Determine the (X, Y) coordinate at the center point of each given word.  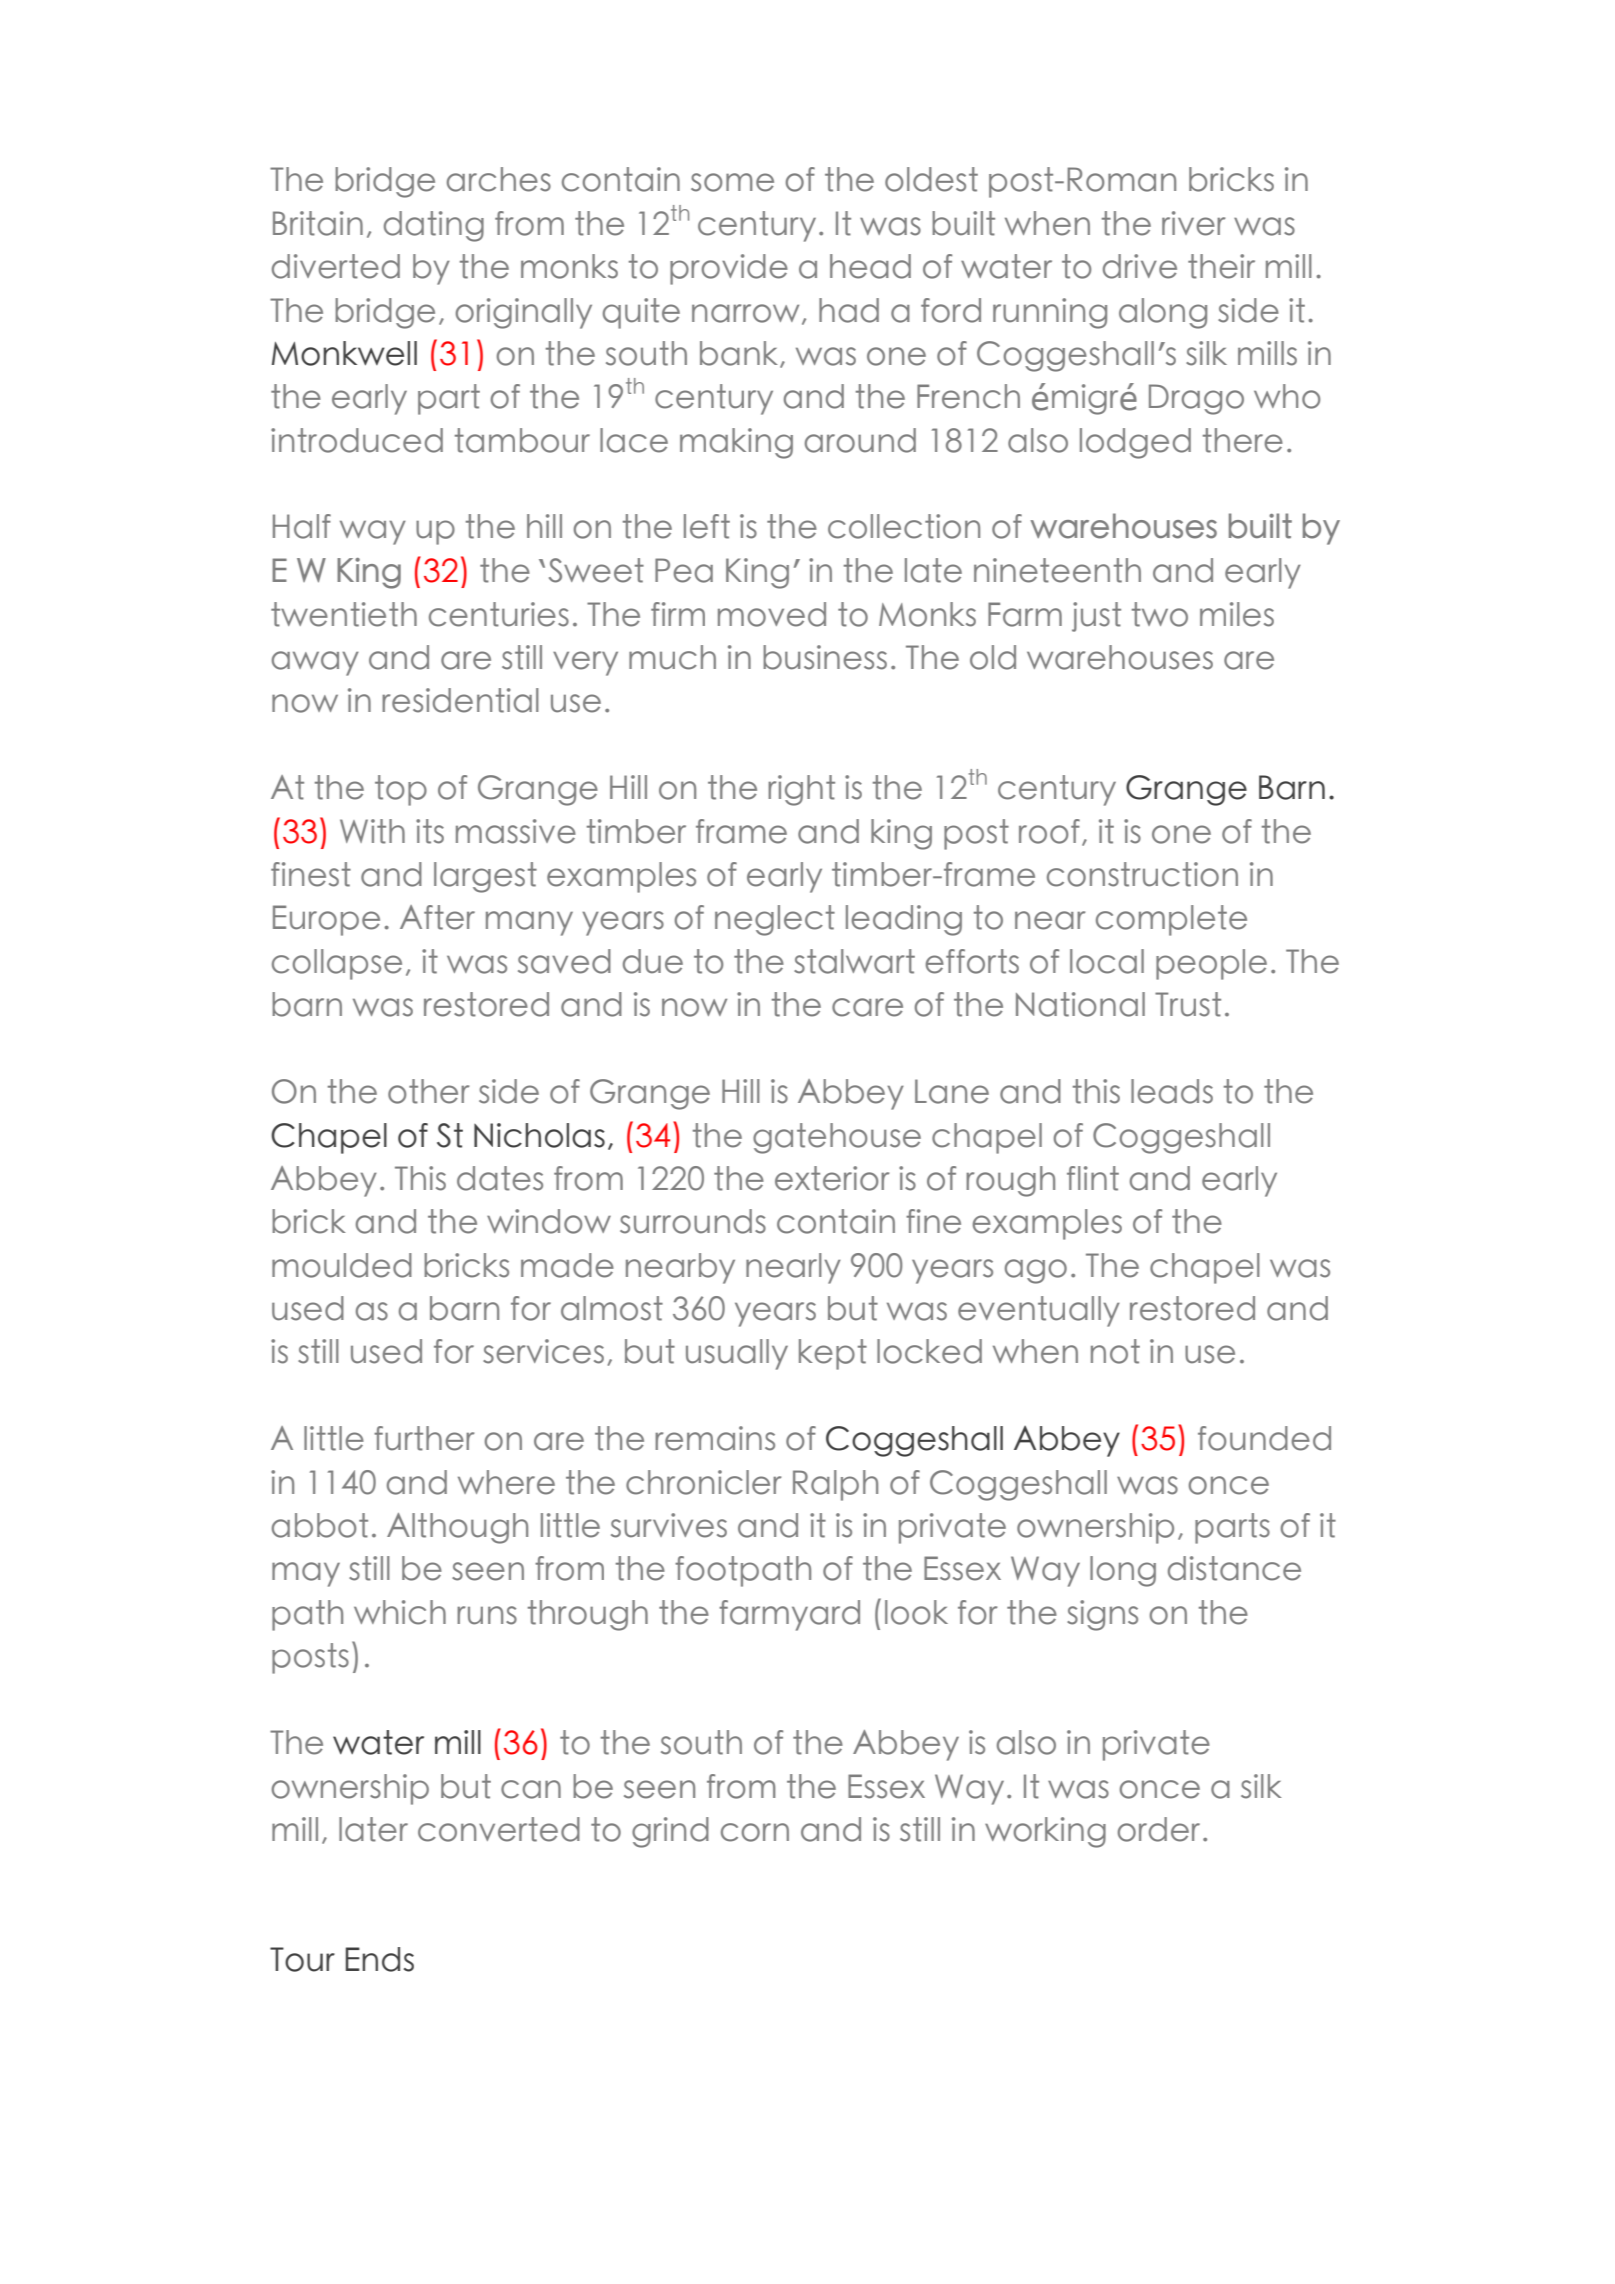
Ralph (835, 1485)
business (825, 657)
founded (1264, 1438)
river (1194, 223)
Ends (380, 1959)
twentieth (344, 614)
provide (729, 269)
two (1160, 614)
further (424, 1438)
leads (1172, 1091)
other (429, 1091)
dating (434, 226)
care (867, 1007)
